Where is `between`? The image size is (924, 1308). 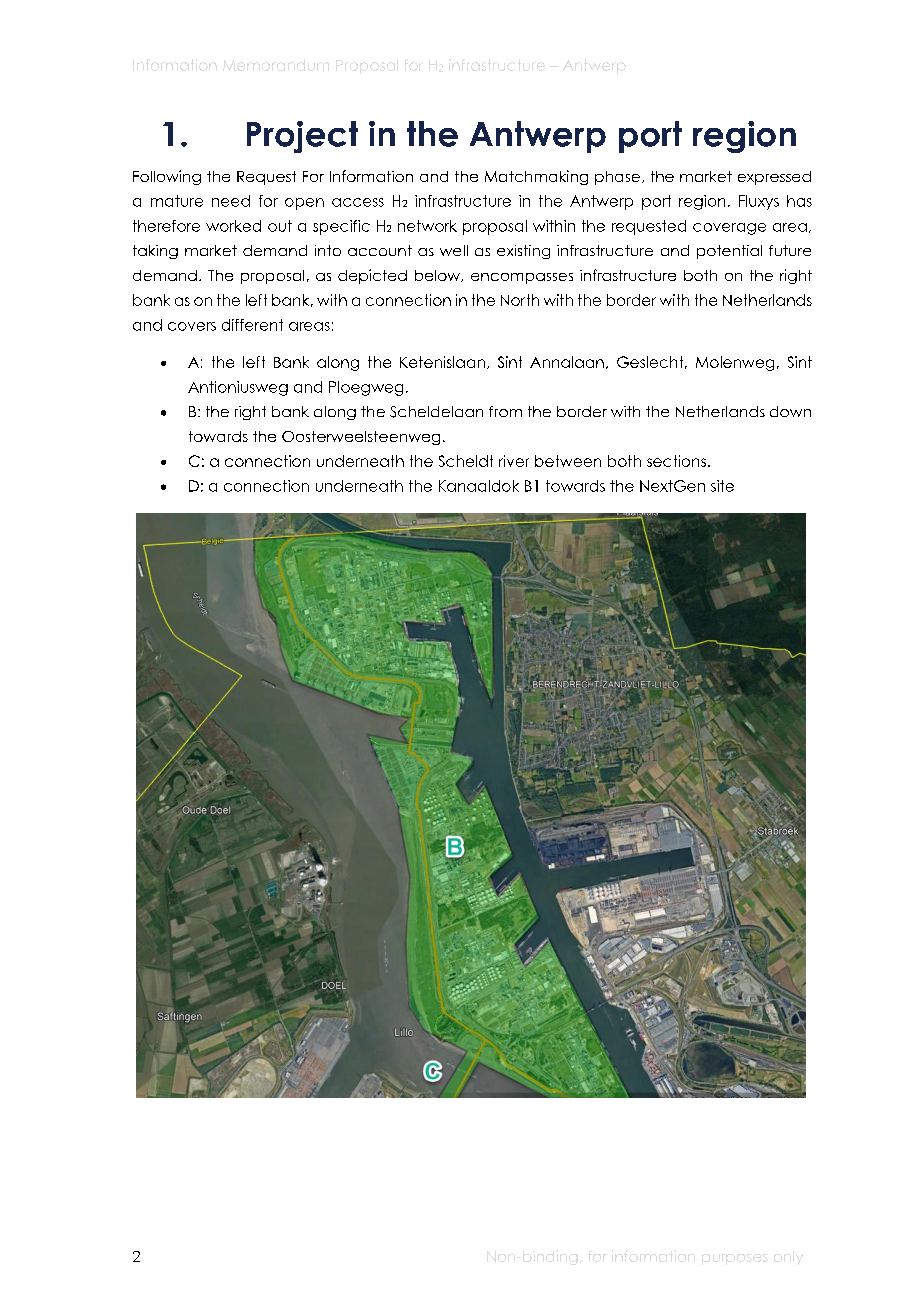
between is located at coordinates (568, 461).
